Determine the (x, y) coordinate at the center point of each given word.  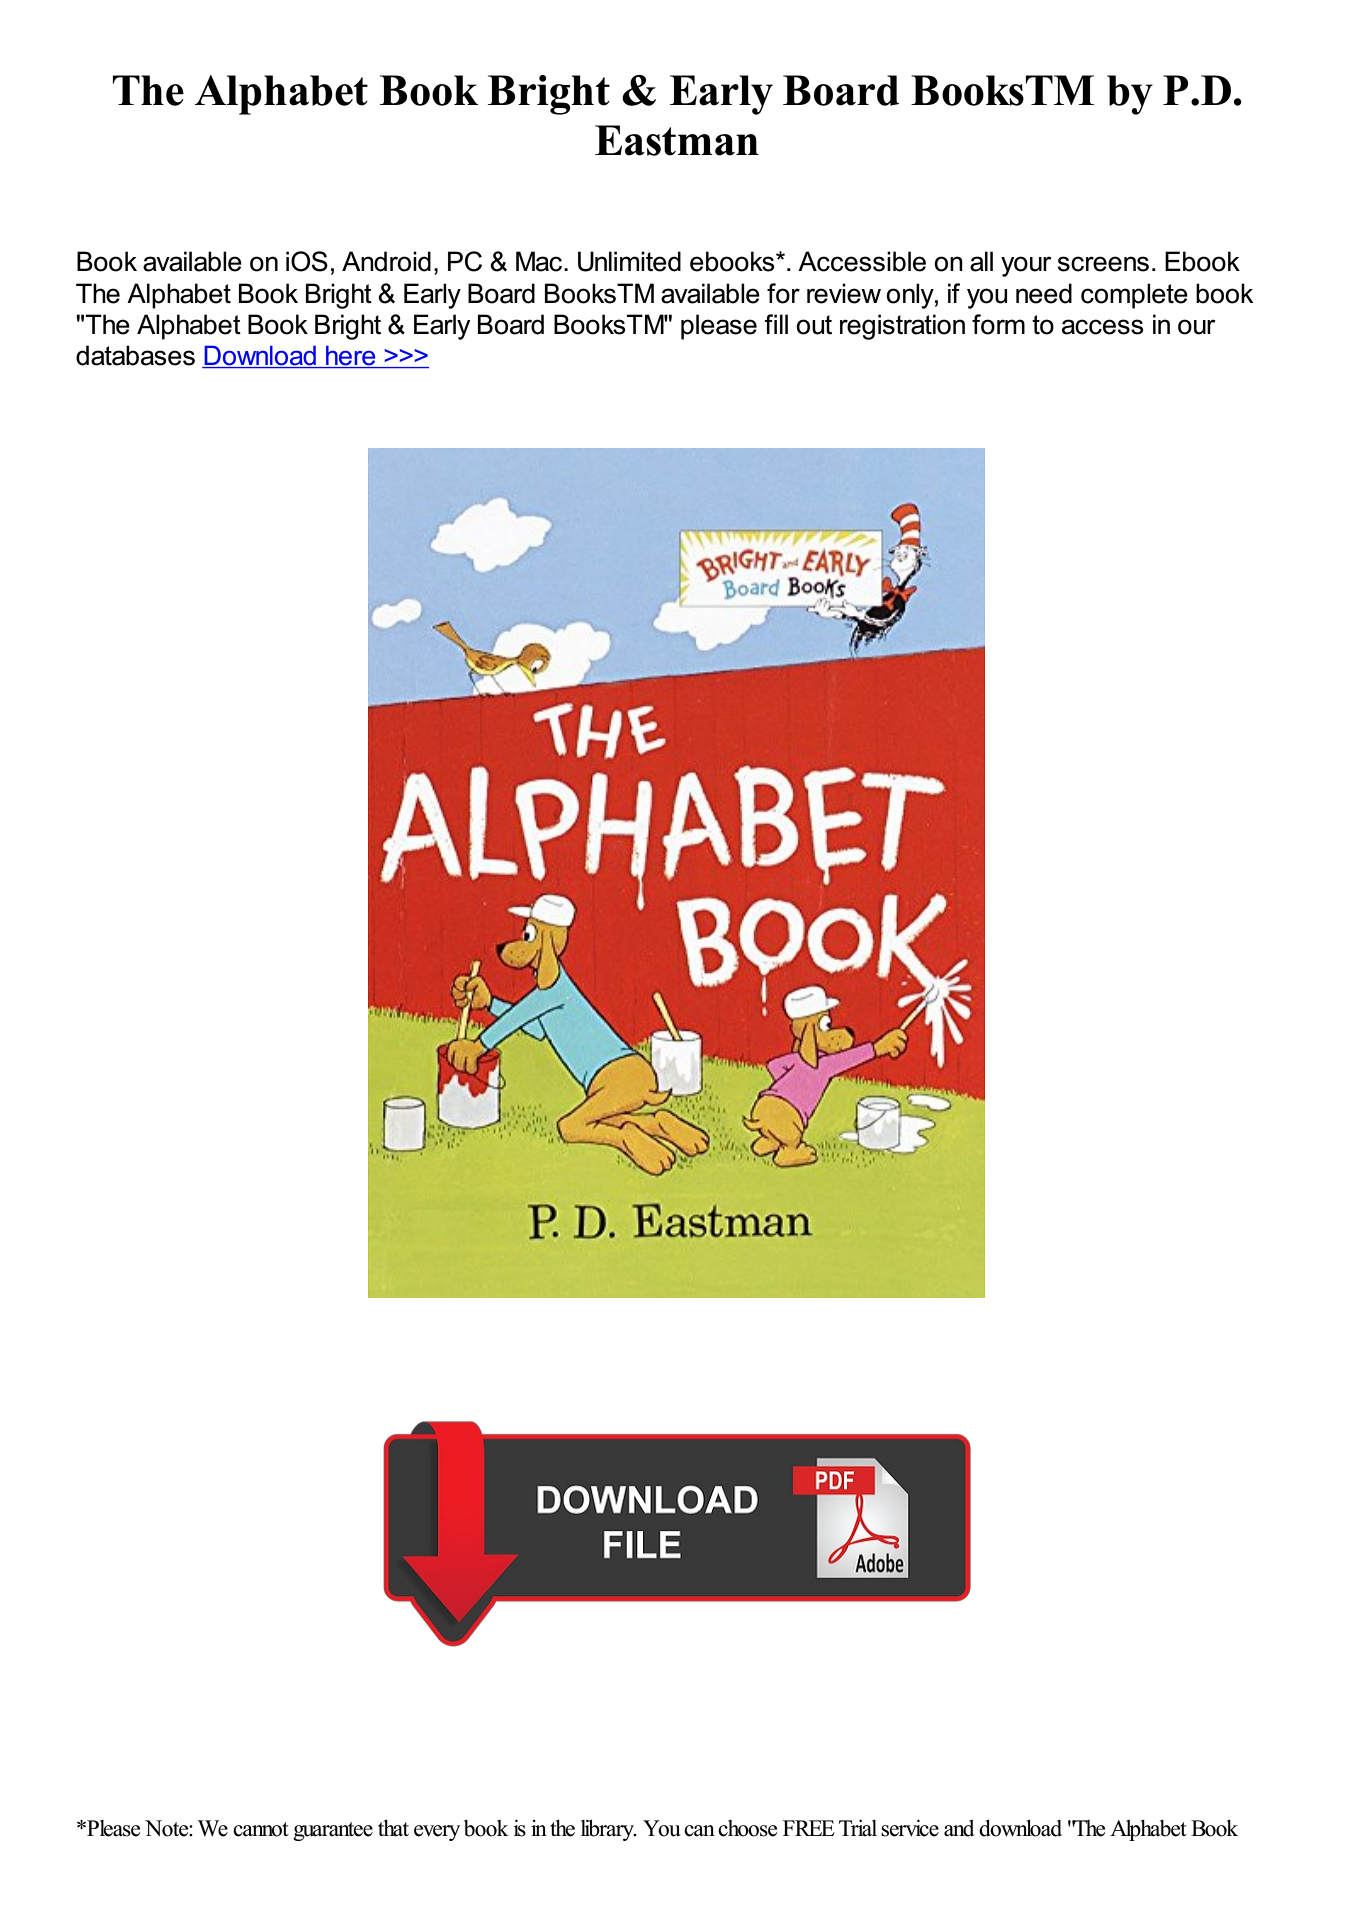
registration (902, 327)
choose (747, 1828)
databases (135, 355)
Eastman (677, 140)
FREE (809, 1828)
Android (386, 261)
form (998, 324)
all (981, 261)
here (351, 356)
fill (776, 324)
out (814, 325)
